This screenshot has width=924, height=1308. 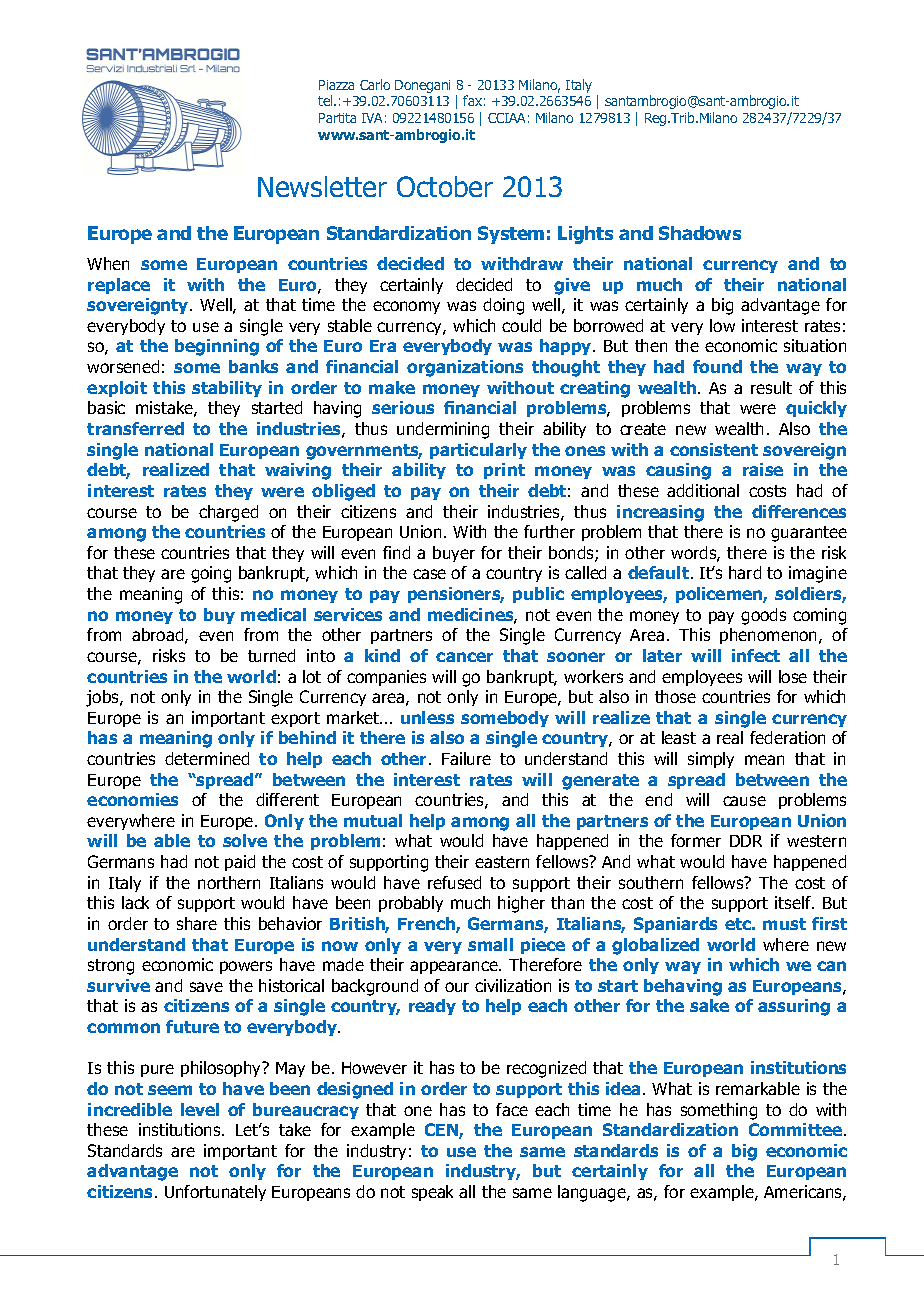 I want to click on transferred, so click(x=135, y=428).
